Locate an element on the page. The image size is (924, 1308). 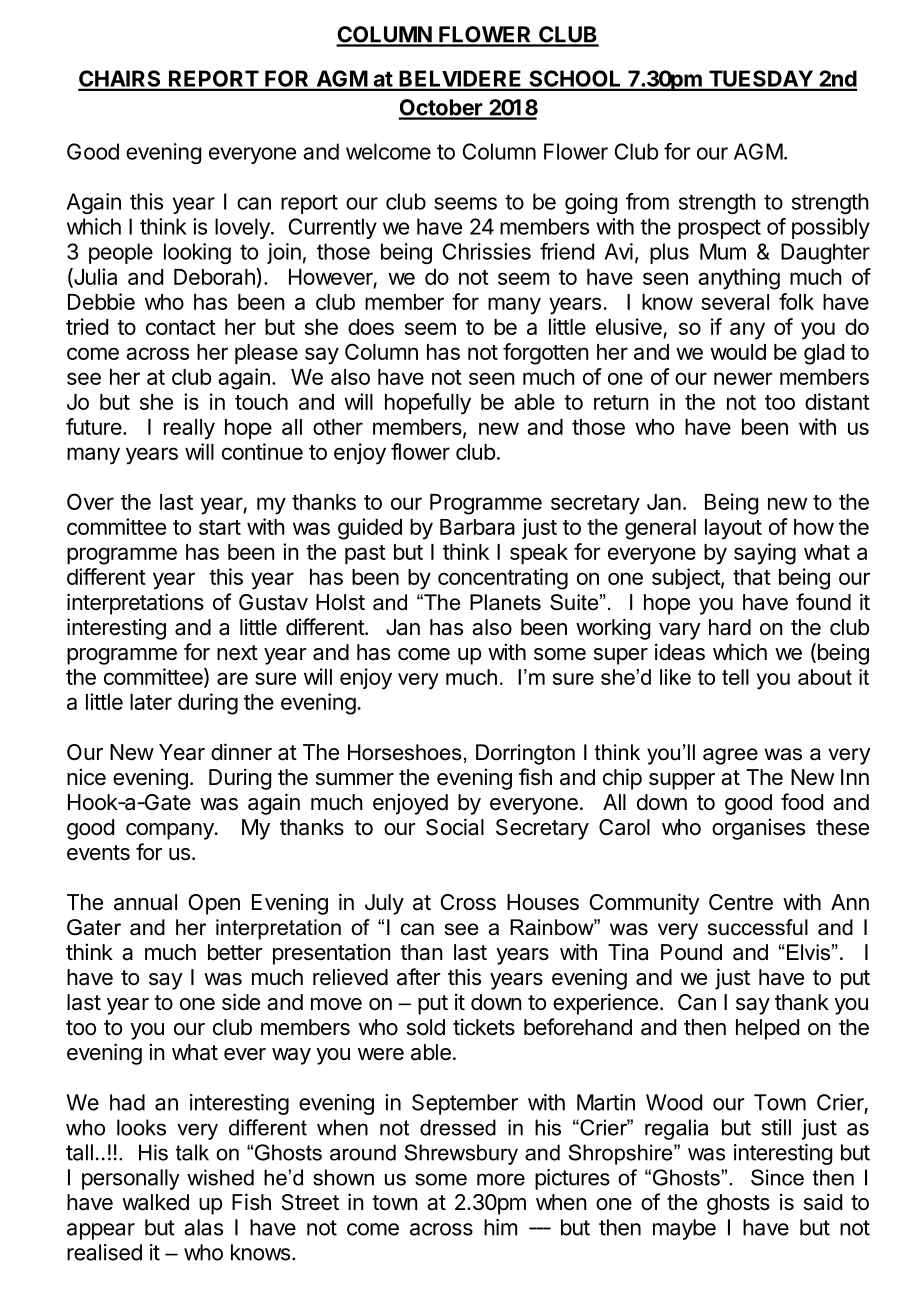
walked is located at coordinates (155, 1202).
